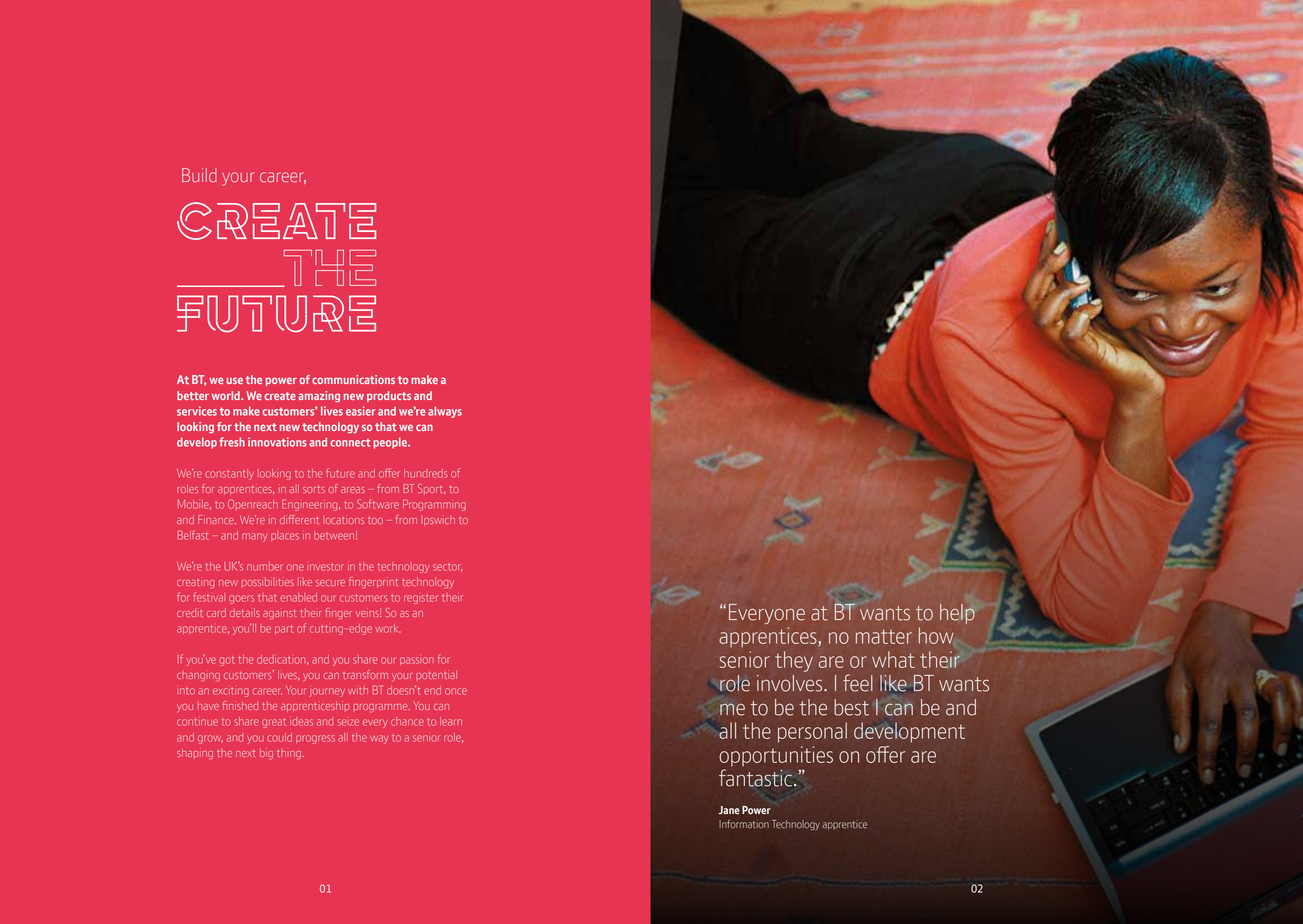 This screenshot has height=924, width=1303. I want to click on Jane, so click(729, 810).
